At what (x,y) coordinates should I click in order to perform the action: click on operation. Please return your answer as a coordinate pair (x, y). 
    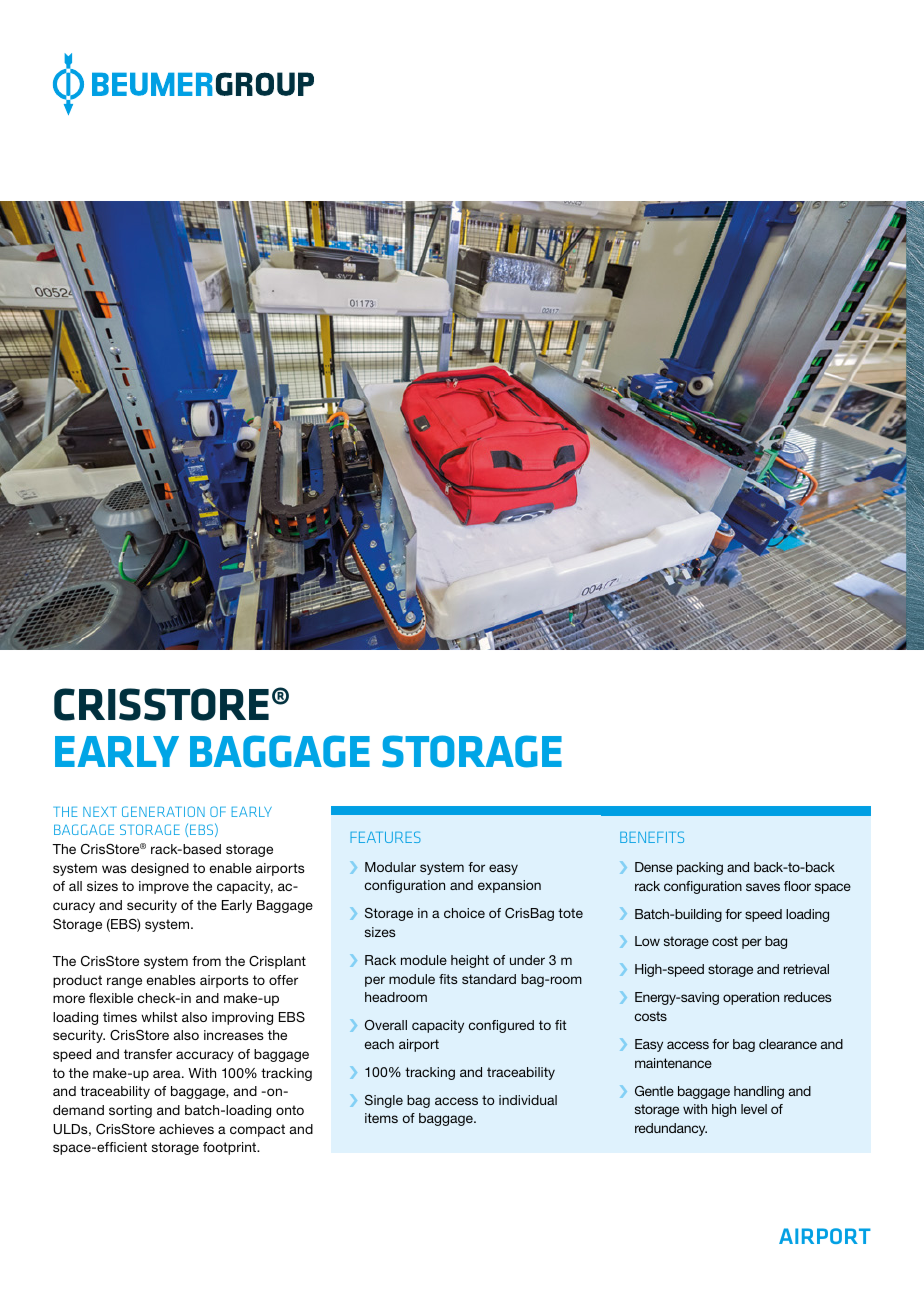
    Looking at the image, I should click on (751, 998).
